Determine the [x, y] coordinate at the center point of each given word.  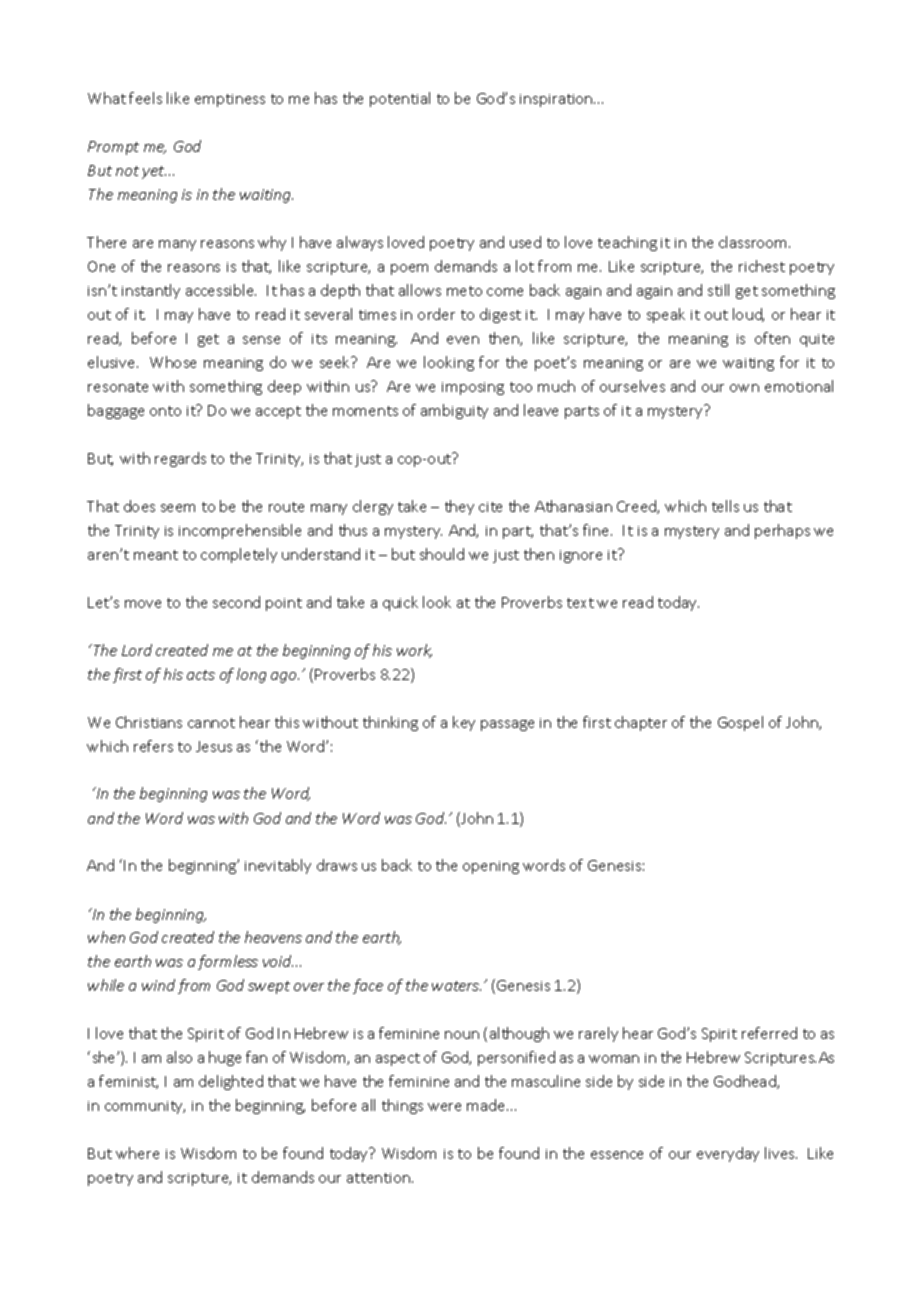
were [444, 1107]
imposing [473, 388]
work [414, 651]
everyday [728, 1154]
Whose [173, 362]
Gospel [740, 723]
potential [400, 99]
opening [491, 867]
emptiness [230, 100]
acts [201, 675]
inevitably [278, 866]
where [137, 1153]
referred [769, 1033]
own [744, 388]
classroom [754, 242]
